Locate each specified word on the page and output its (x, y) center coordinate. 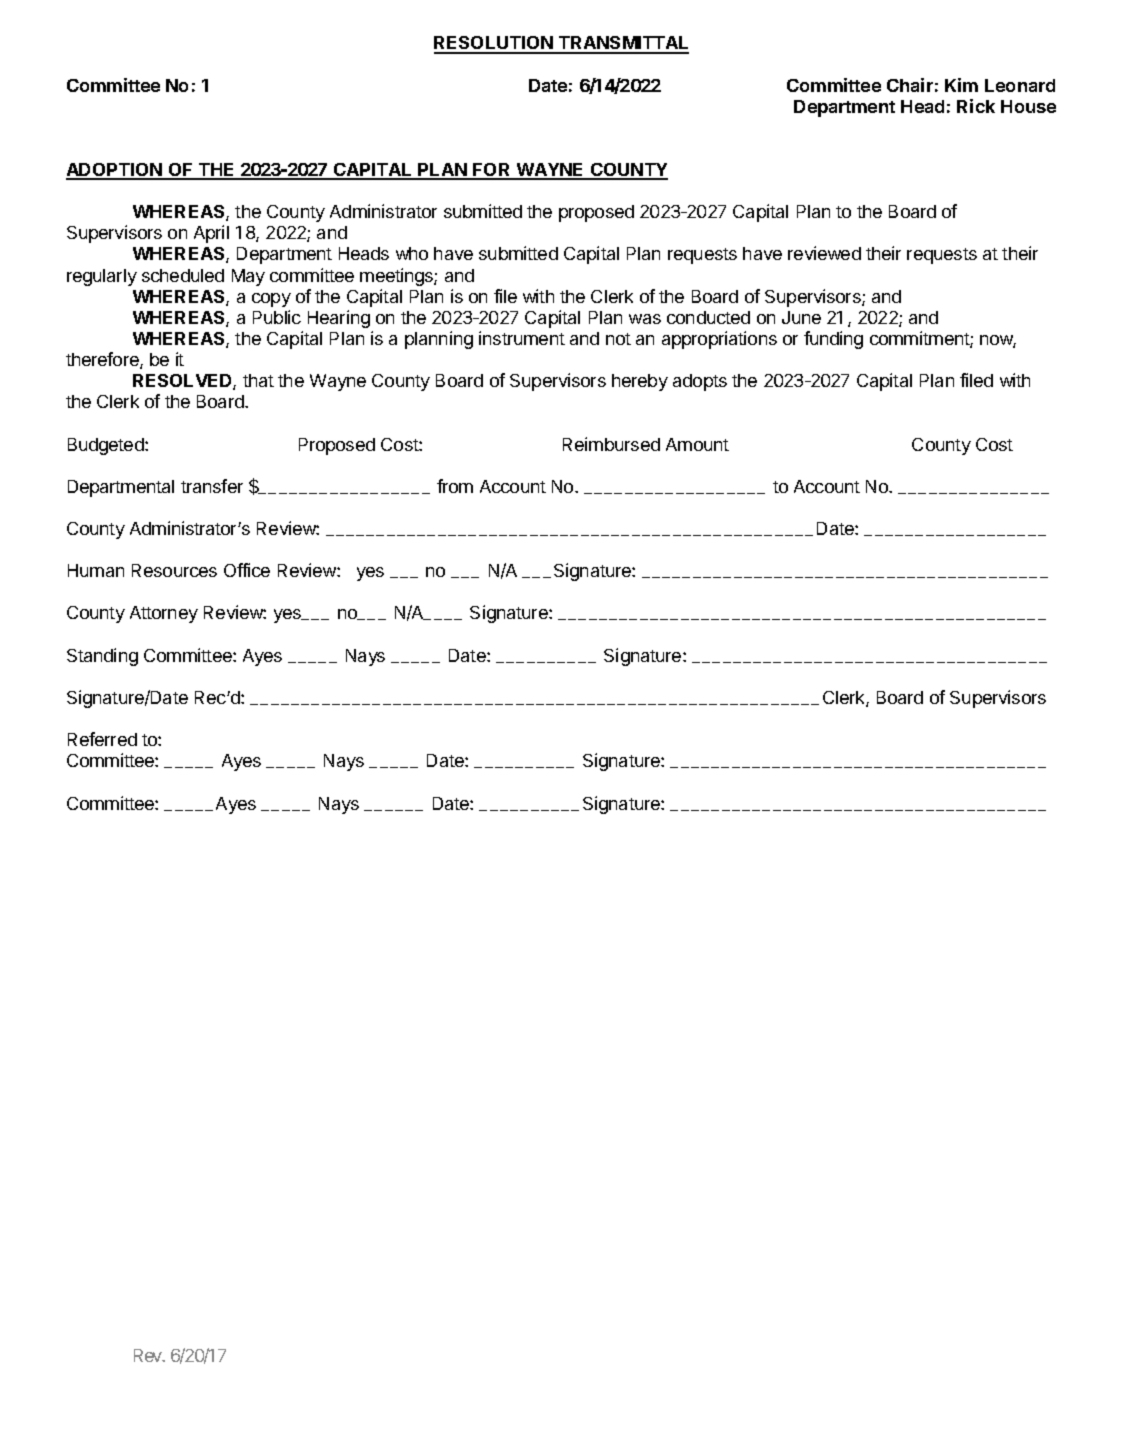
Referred (102, 739)
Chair (910, 85)
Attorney (164, 614)
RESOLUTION (494, 44)
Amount (697, 444)
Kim (961, 85)
